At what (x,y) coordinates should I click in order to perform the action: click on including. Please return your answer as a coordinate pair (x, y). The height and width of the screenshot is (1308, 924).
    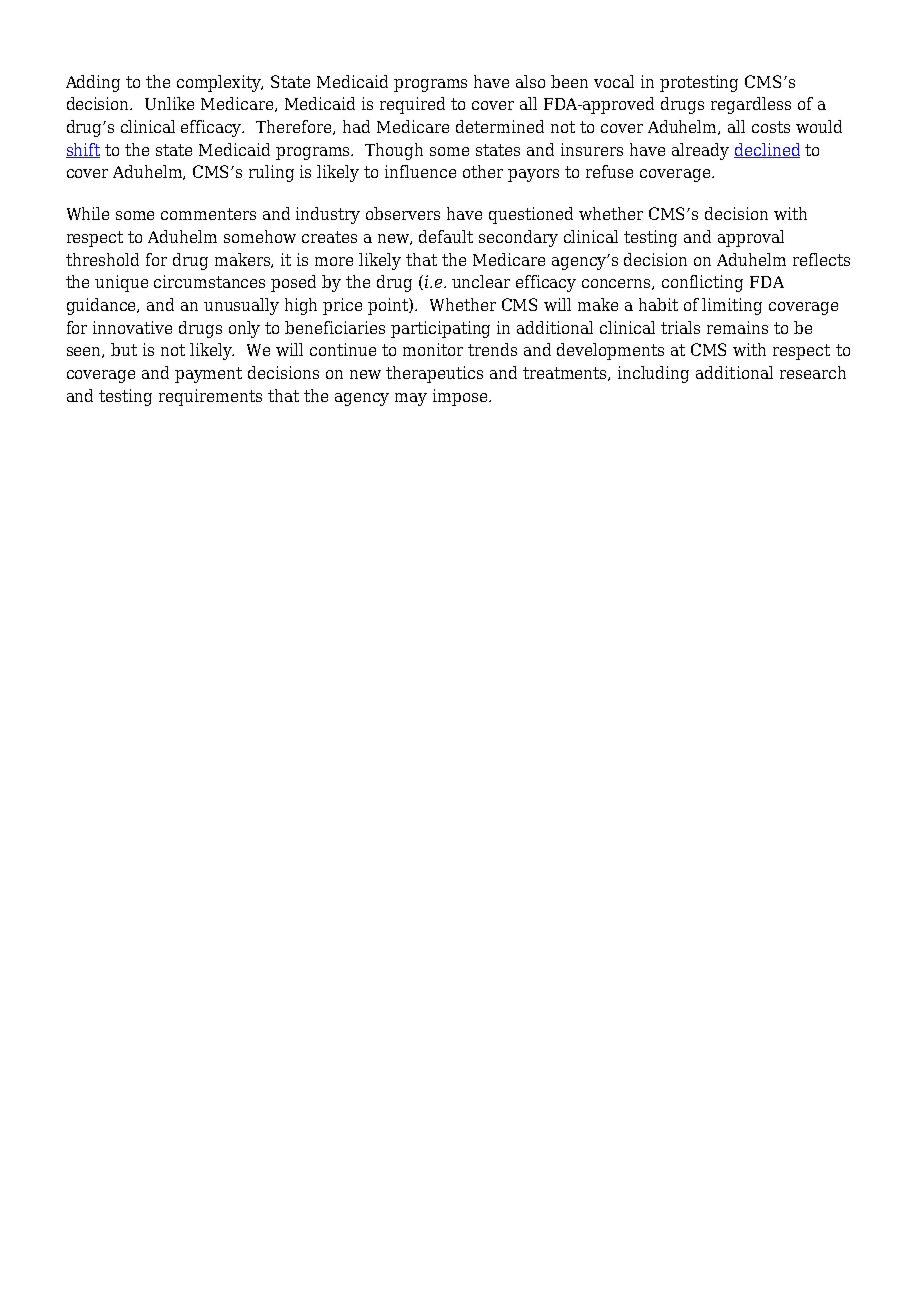
    Looking at the image, I should click on (653, 374).
